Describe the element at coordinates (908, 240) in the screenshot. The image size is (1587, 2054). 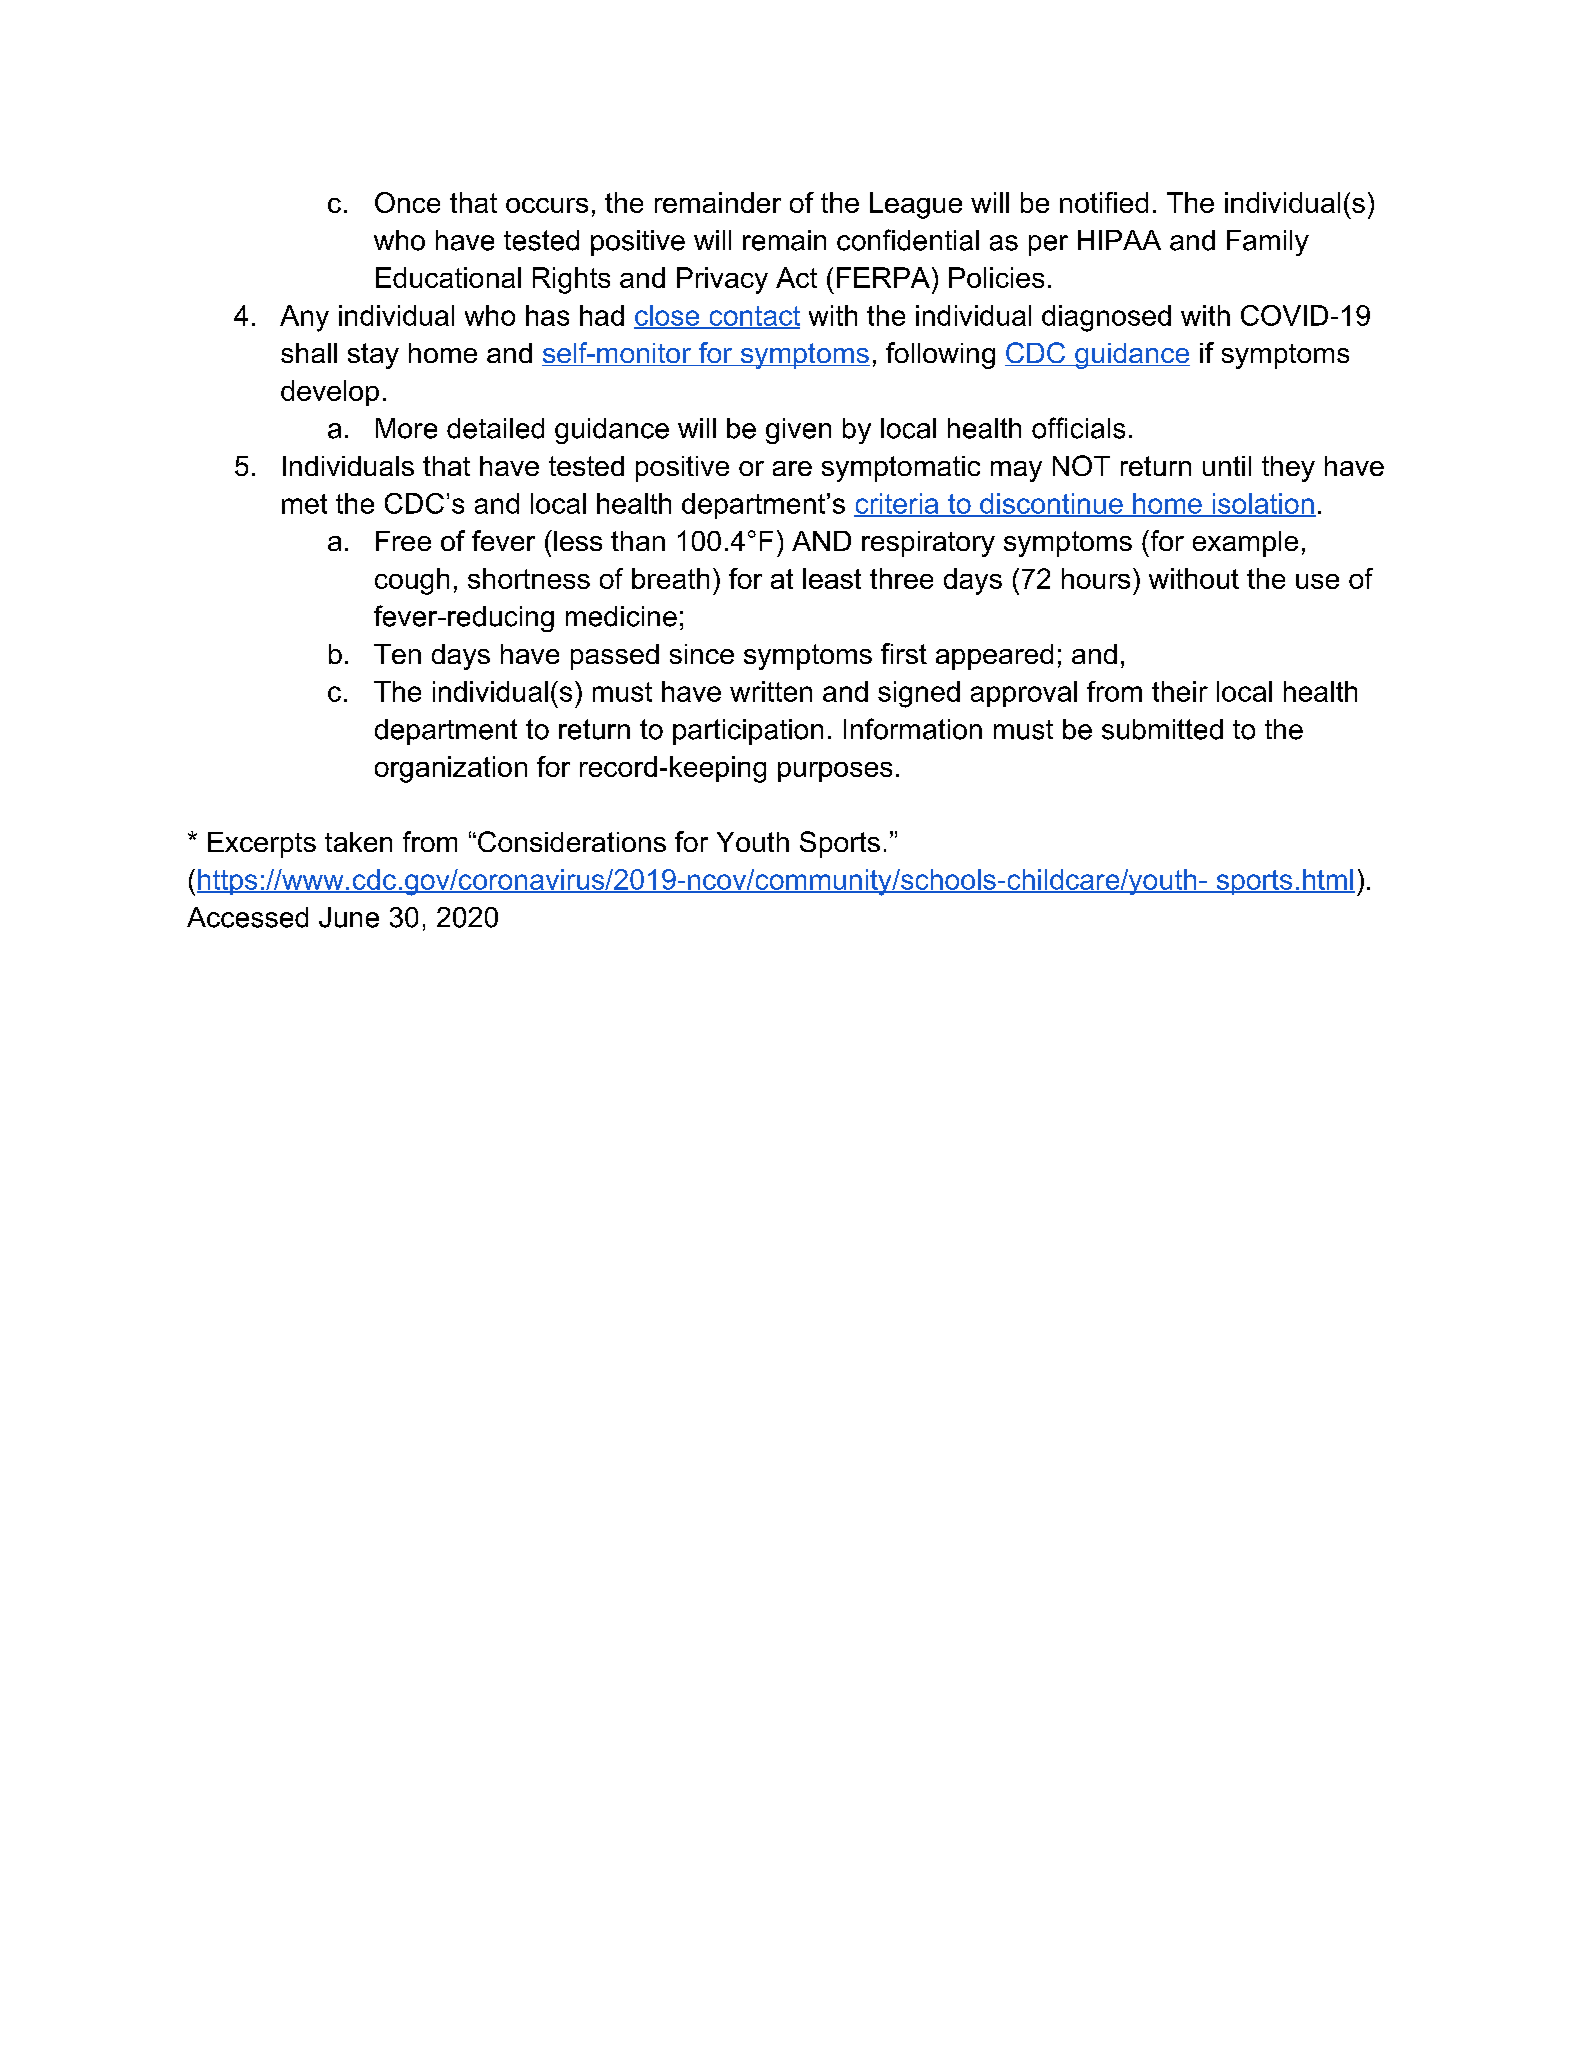
I see `confidential` at that location.
